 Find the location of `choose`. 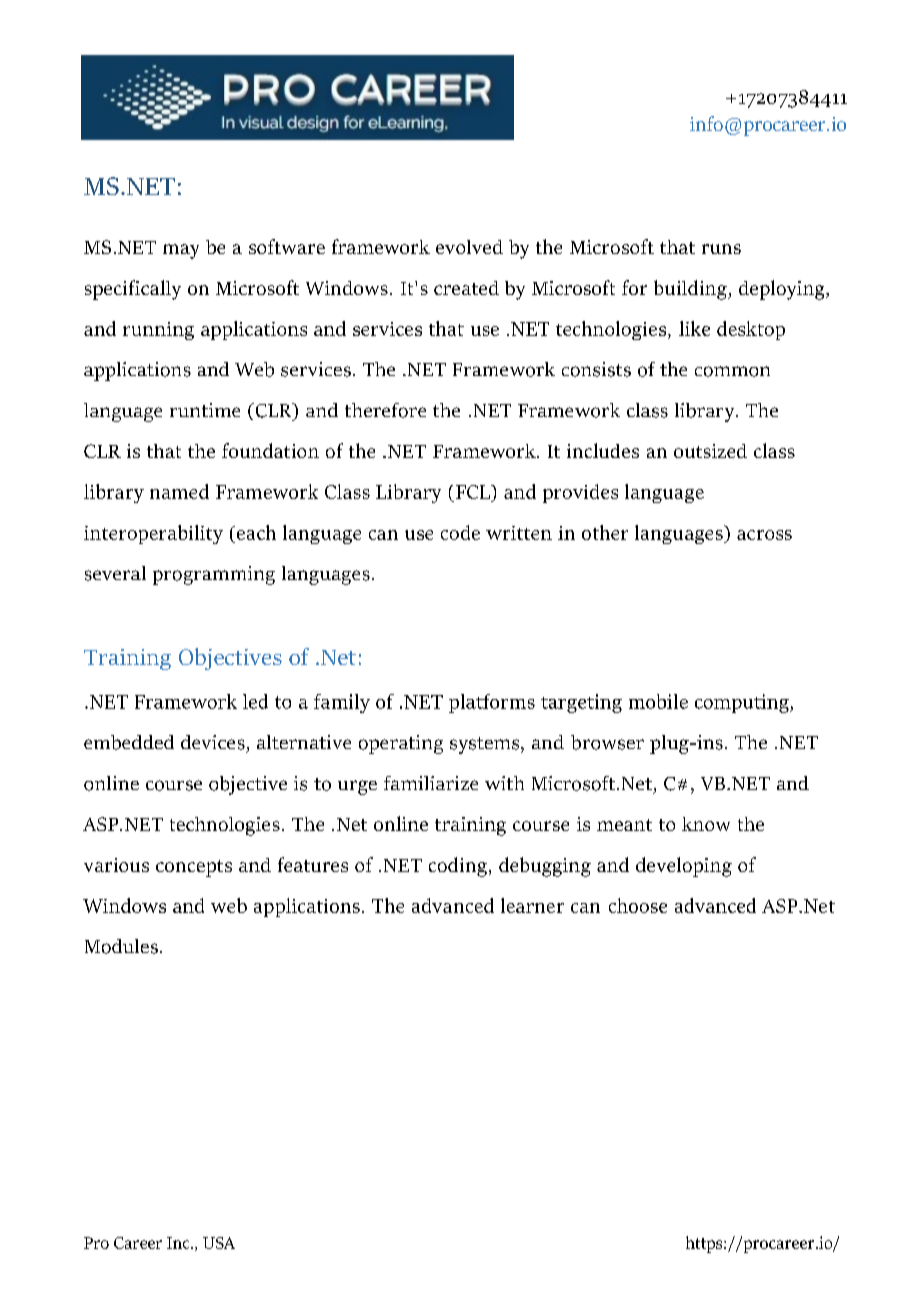

choose is located at coordinates (638, 905).
